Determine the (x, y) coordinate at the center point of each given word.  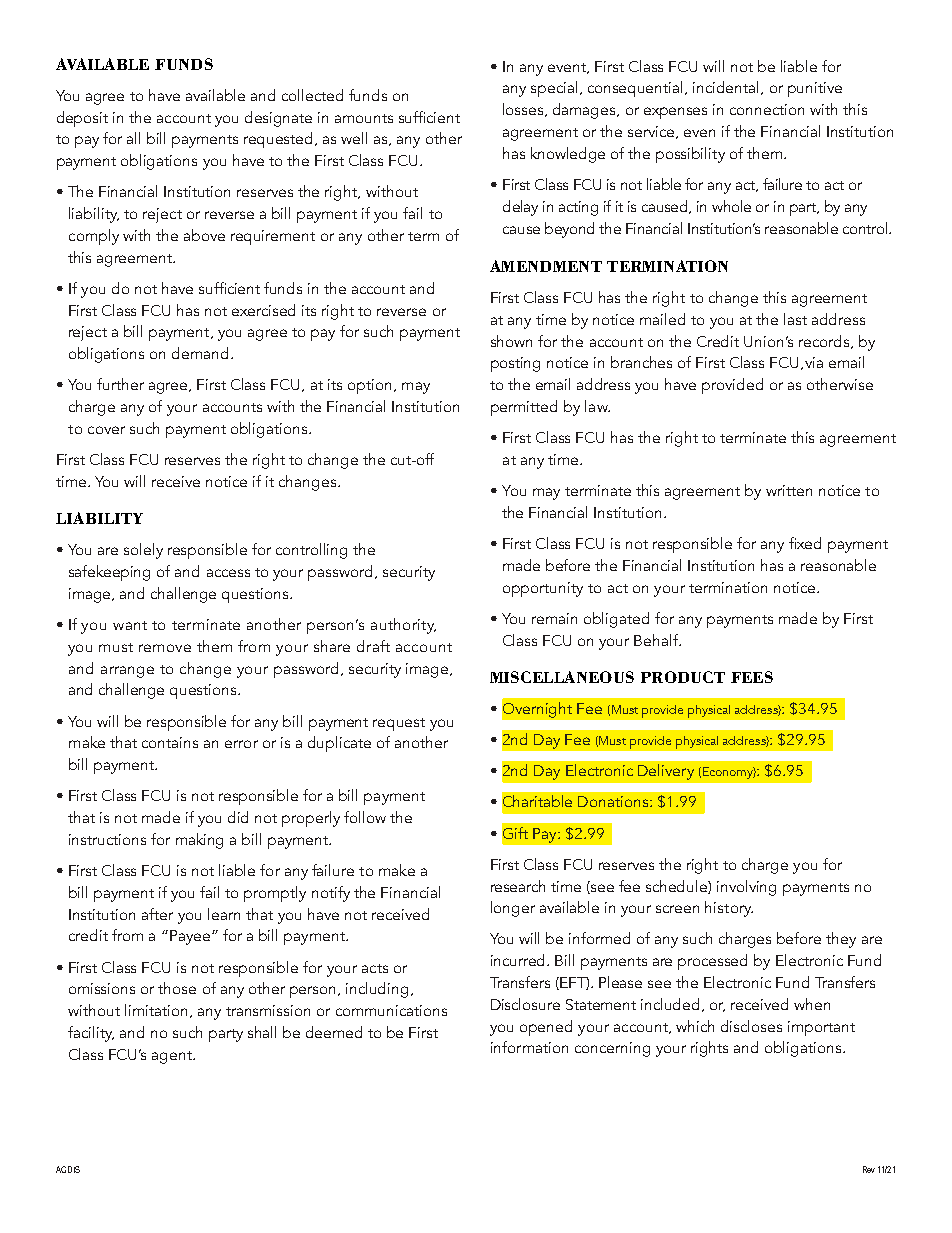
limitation (156, 1010)
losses (524, 110)
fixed (805, 543)
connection (767, 109)
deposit (82, 119)
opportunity (543, 589)
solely (143, 551)
